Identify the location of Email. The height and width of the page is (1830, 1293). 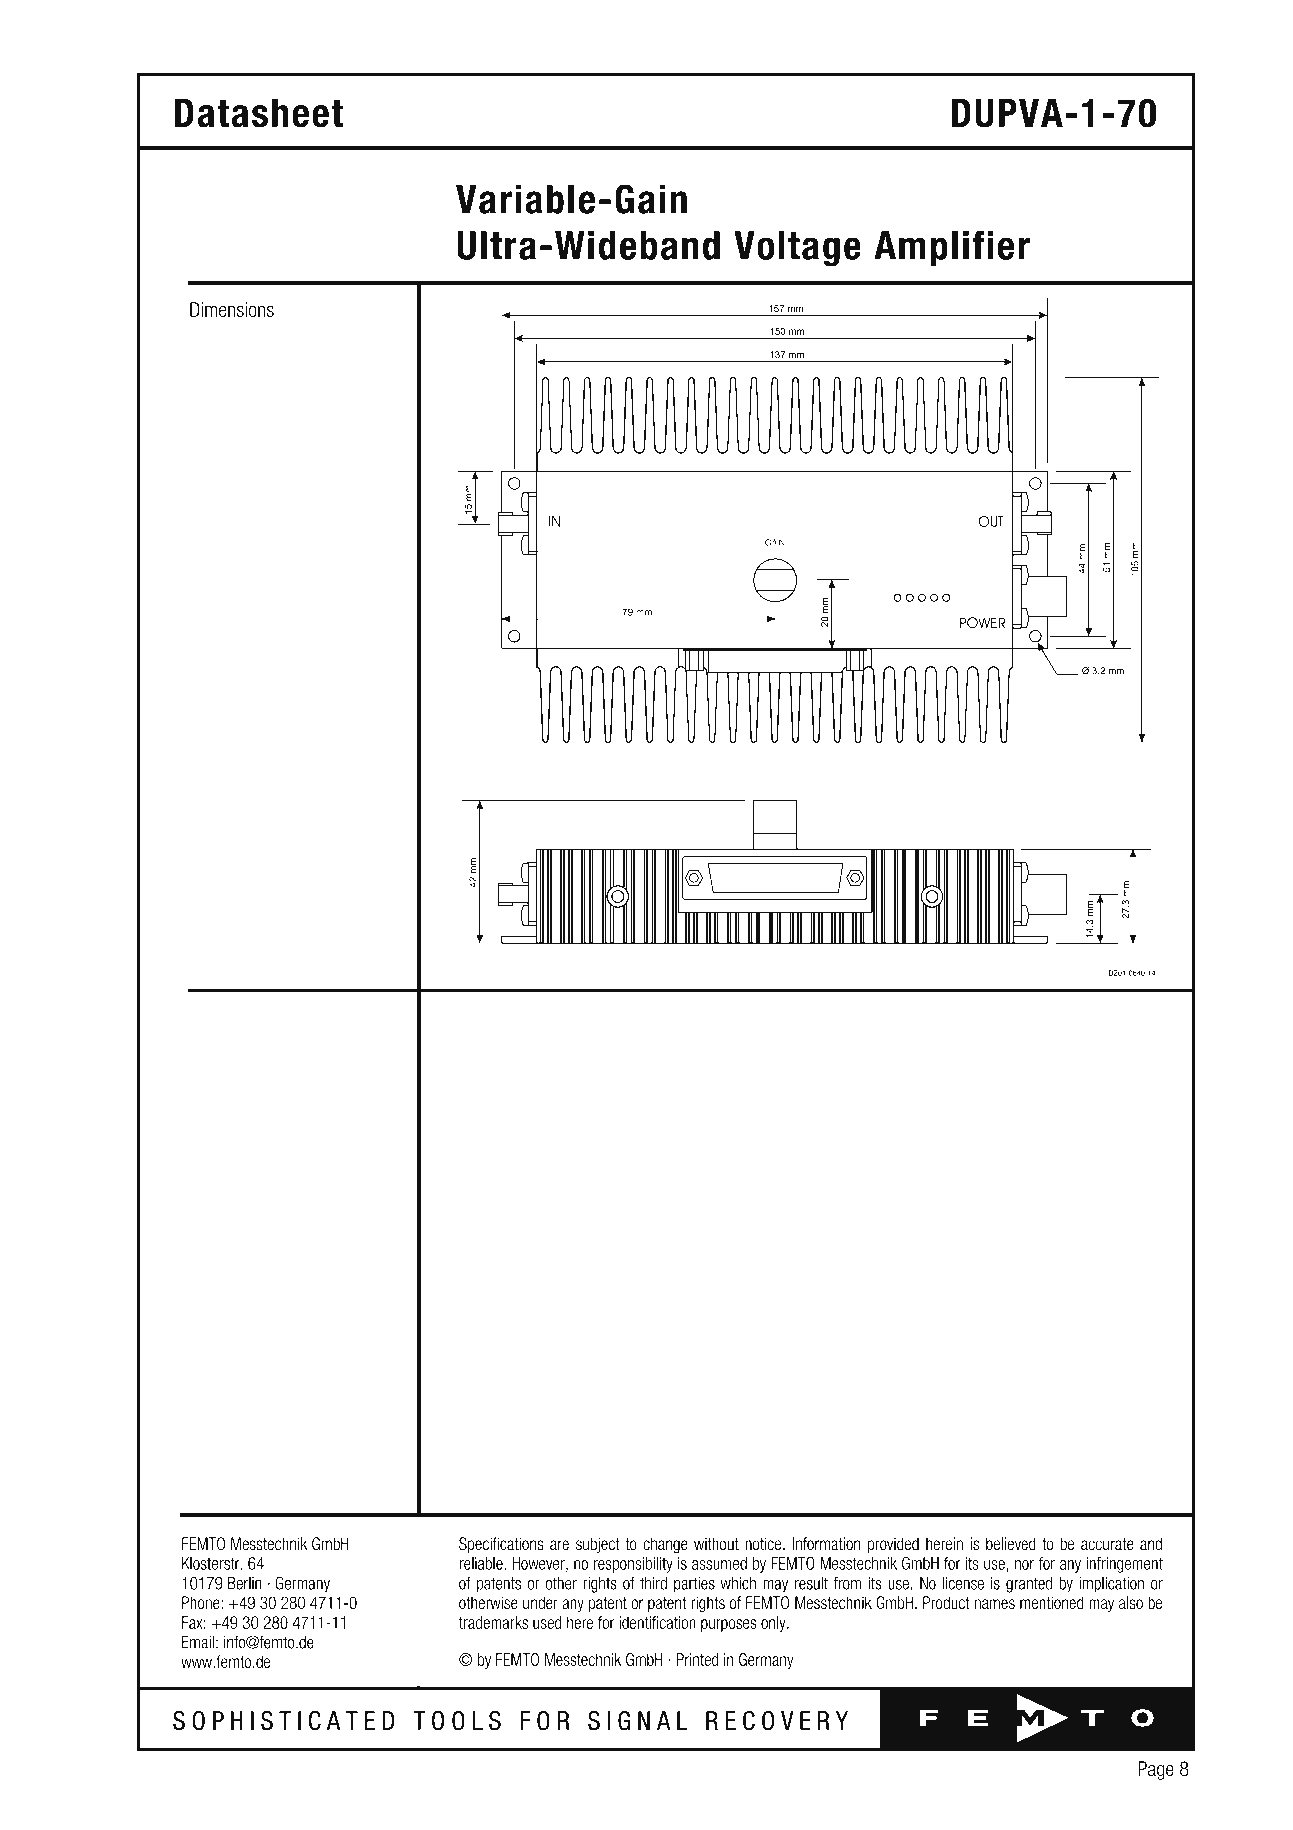
(198, 1642).
